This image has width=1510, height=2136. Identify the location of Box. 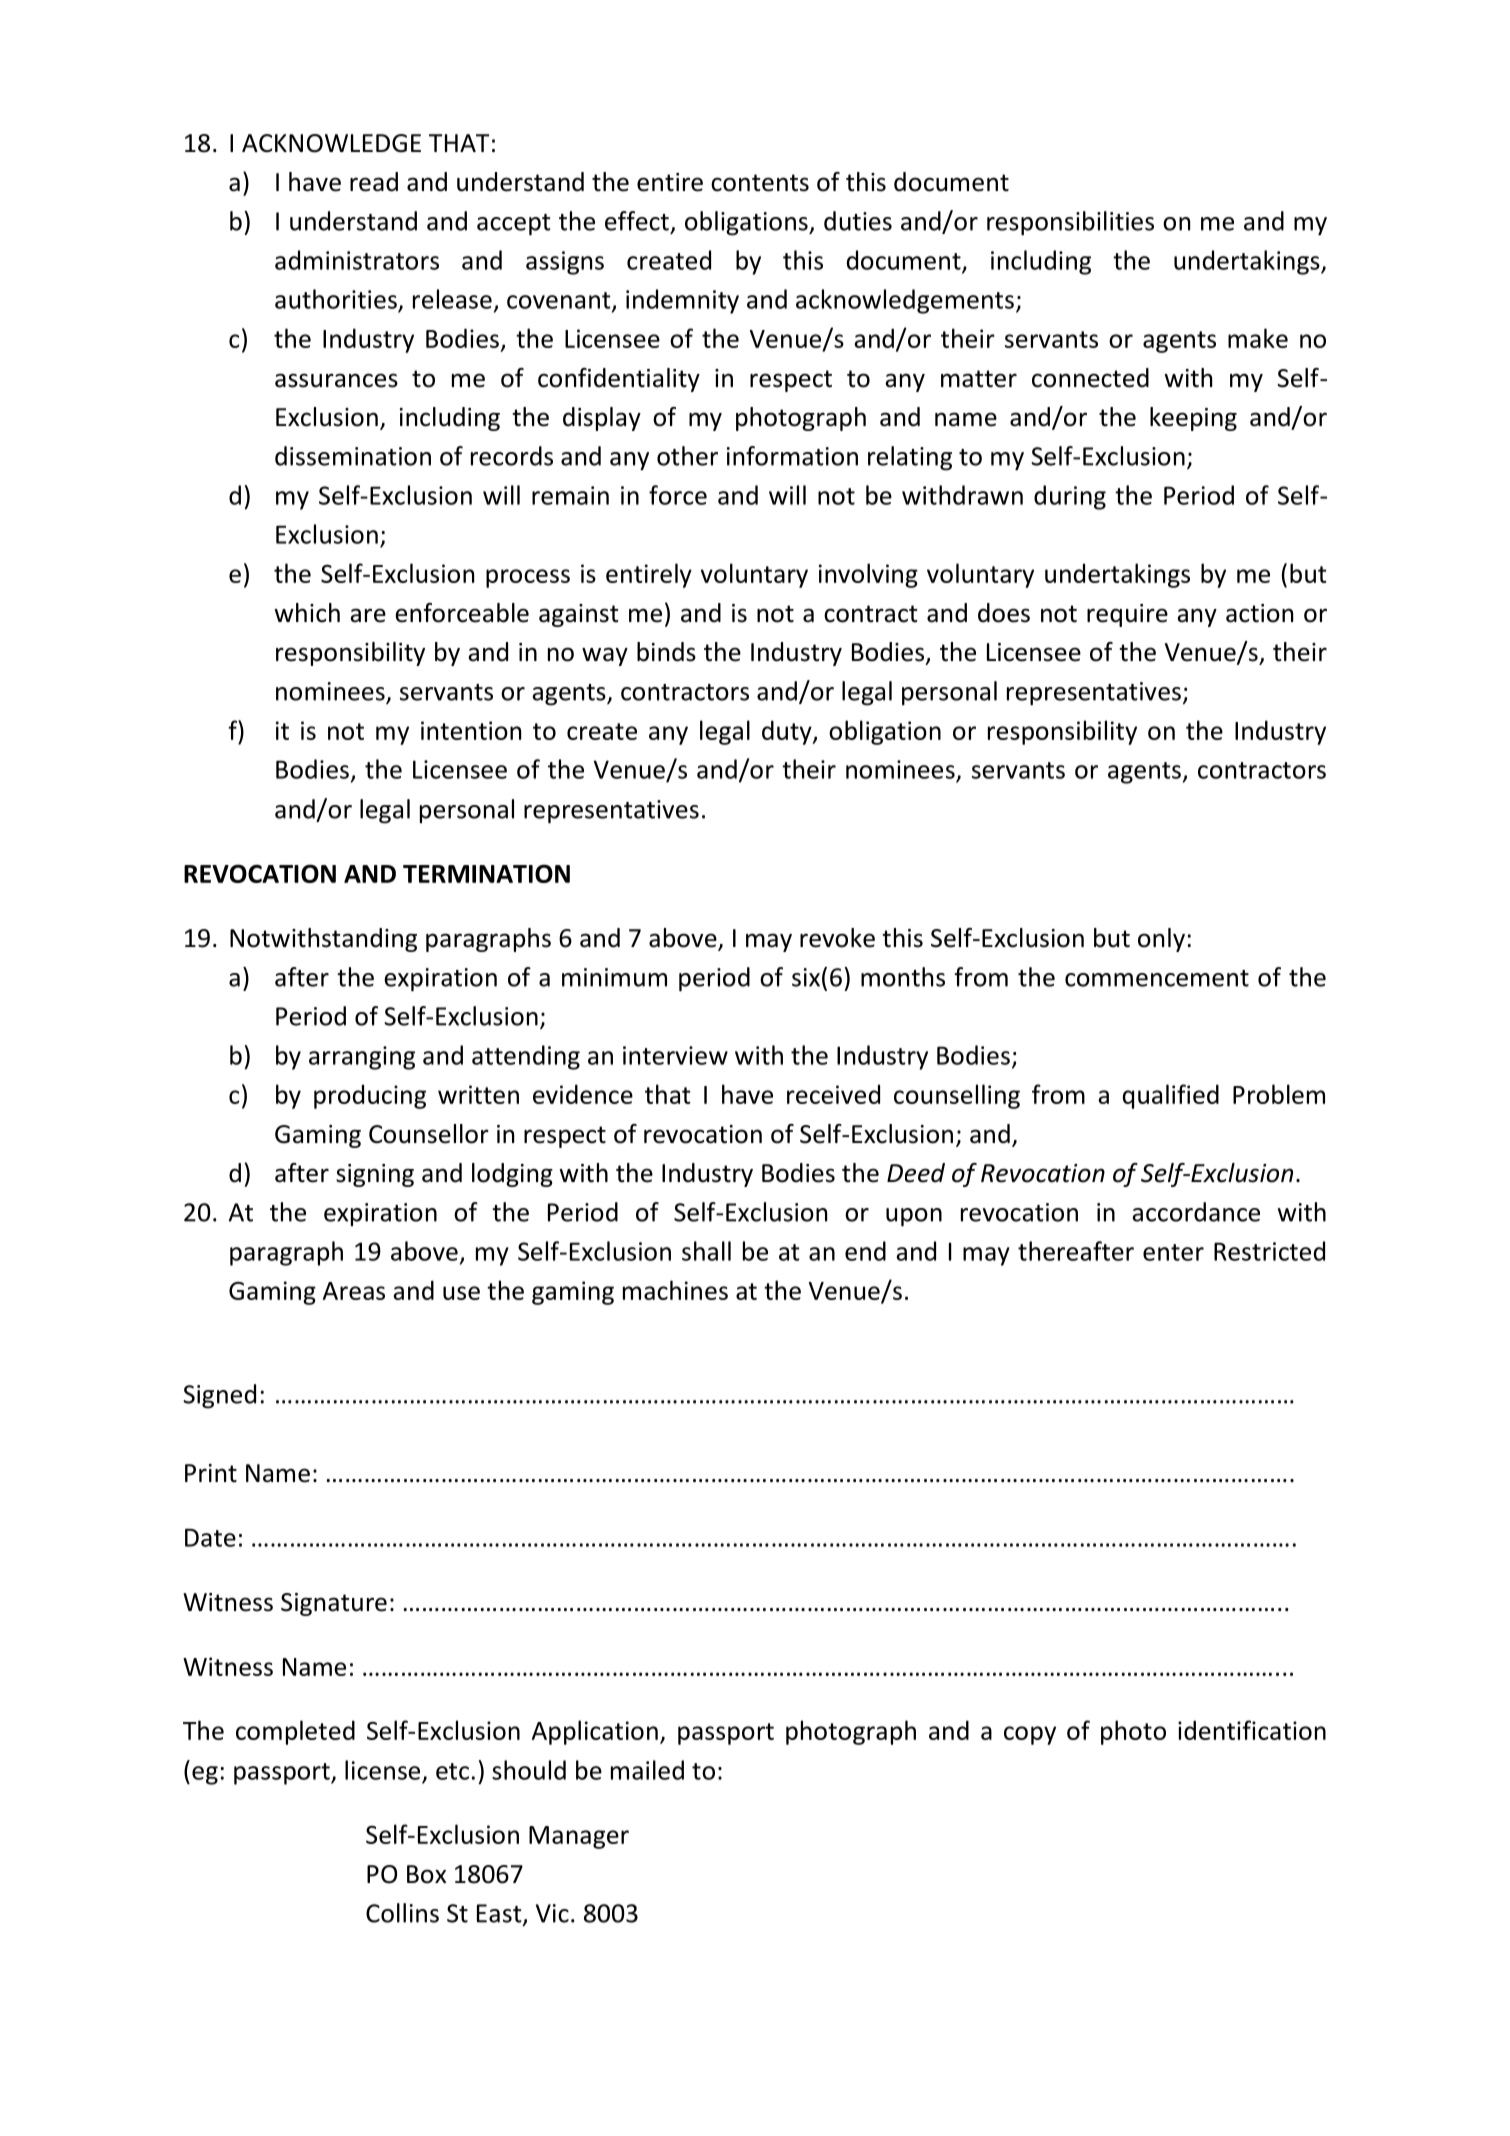
(426, 1874).
